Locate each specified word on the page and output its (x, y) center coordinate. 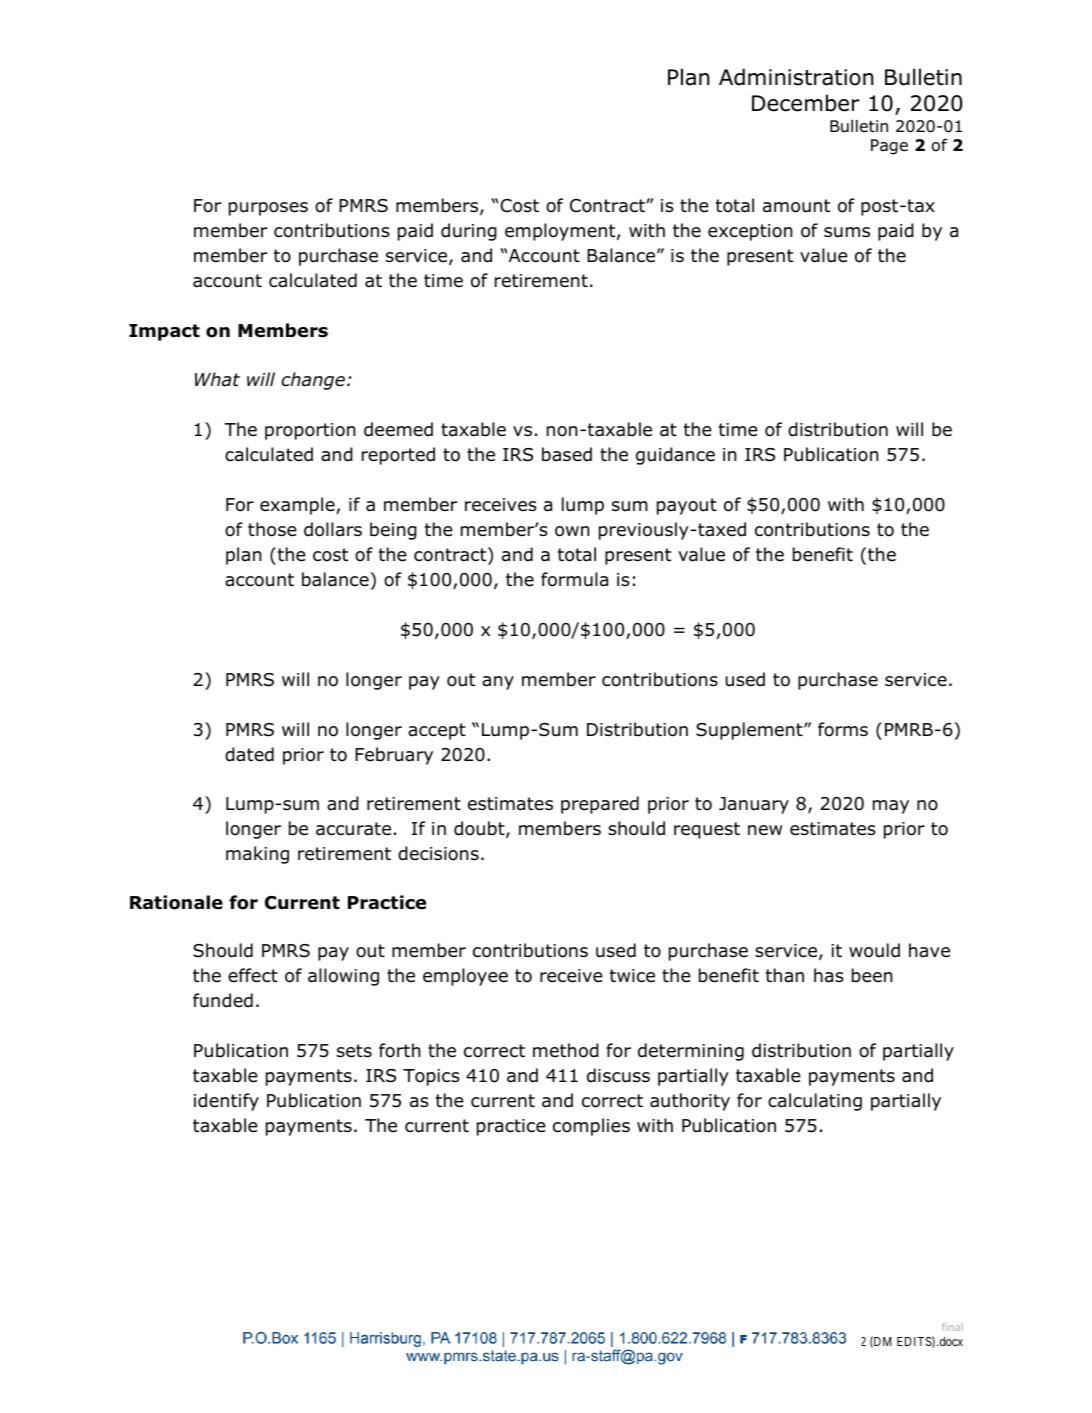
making (257, 855)
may (891, 807)
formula (574, 579)
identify (226, 1102)
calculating (815, 1102)
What (217, 379)
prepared (600, 805)
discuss (618, 1075)
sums (847, 232)
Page (889, 147)
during (469, 232)
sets (354, 1051)
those (272, 529)
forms (843, 729)
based (567, 454)
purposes (268, 209)
